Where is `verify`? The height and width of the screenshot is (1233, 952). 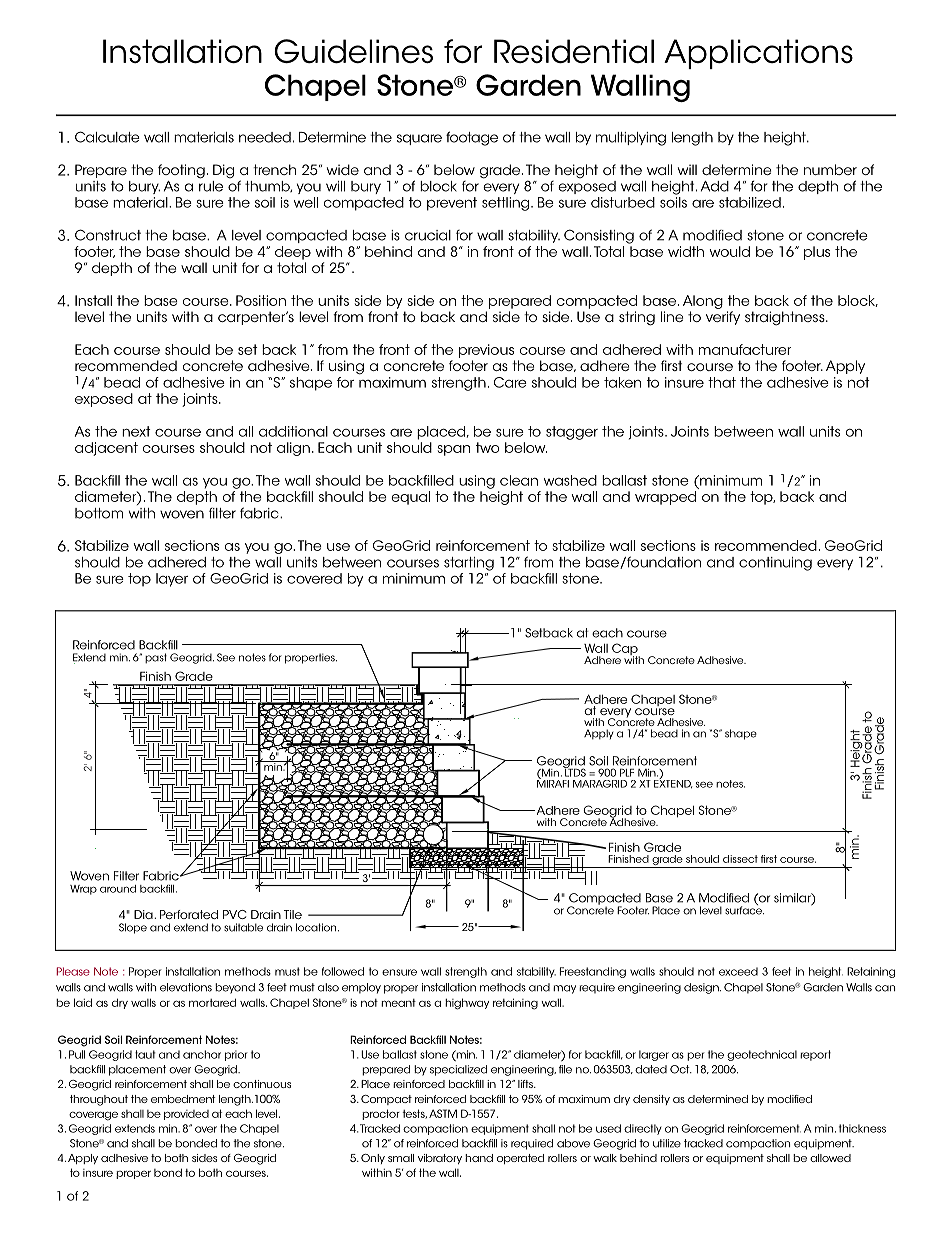
verify is located at coordinates (723, 318).
